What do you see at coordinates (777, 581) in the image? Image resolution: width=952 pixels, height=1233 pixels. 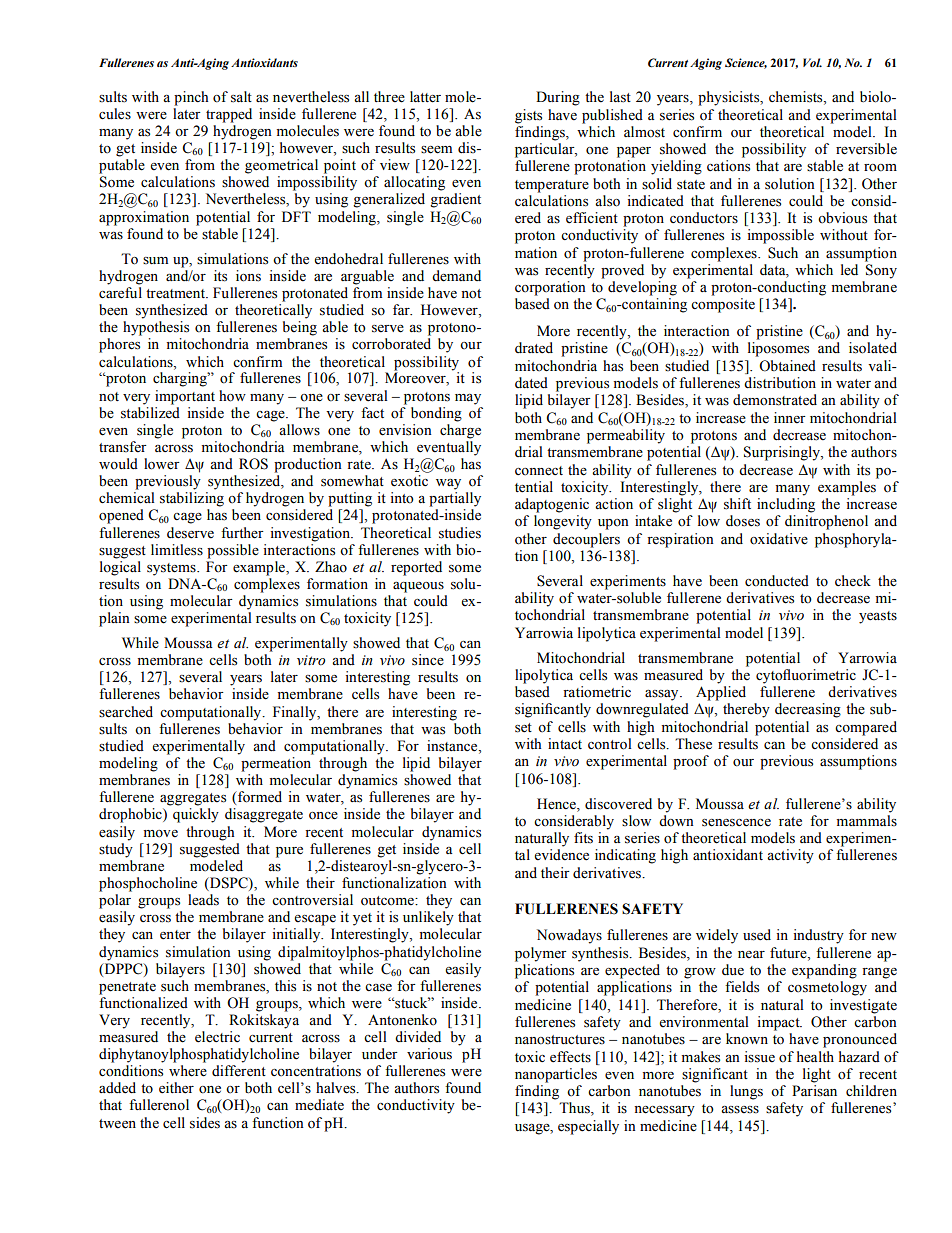 I see `conducted` at bounding box center [777, 581].
